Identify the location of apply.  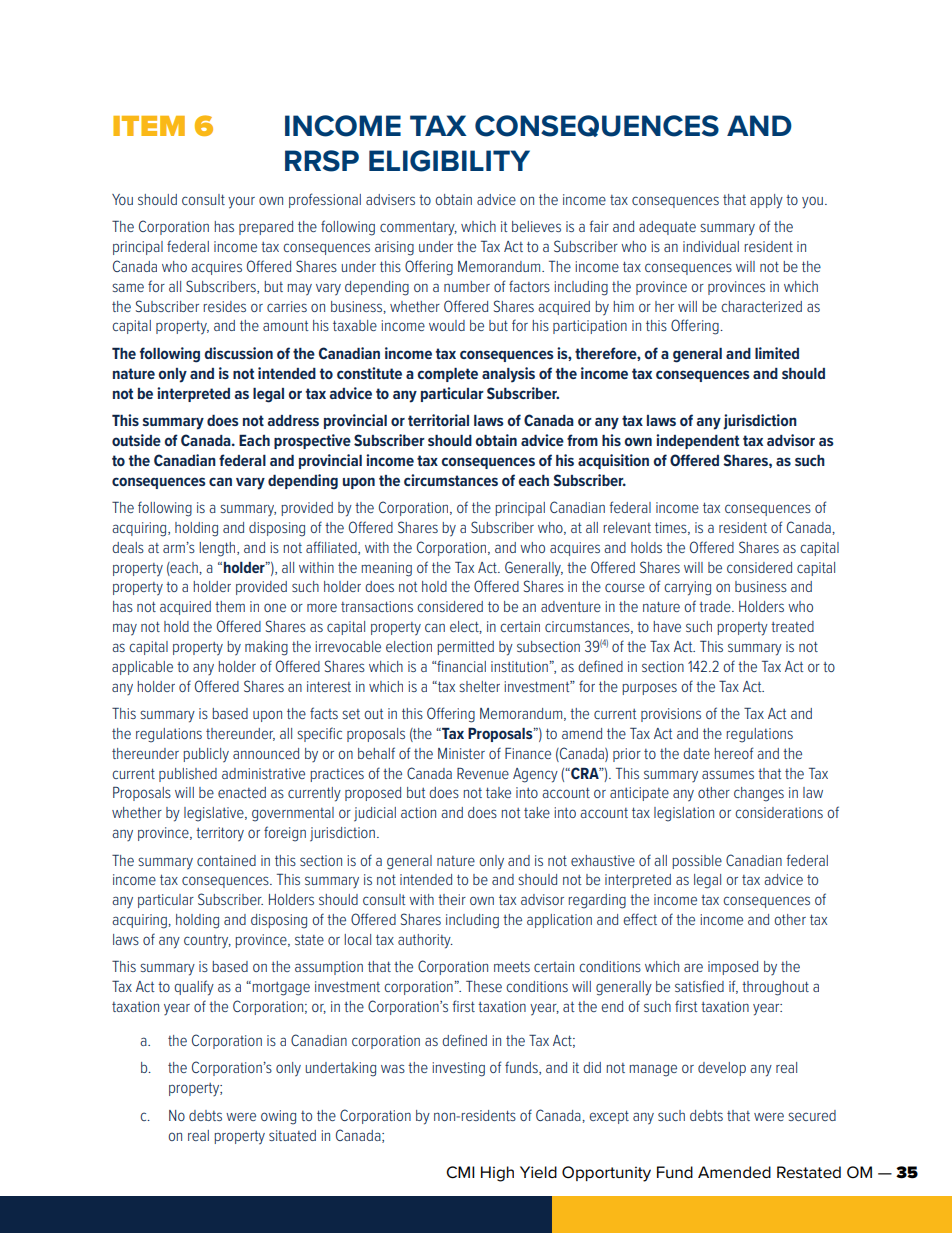
(766, 201).
